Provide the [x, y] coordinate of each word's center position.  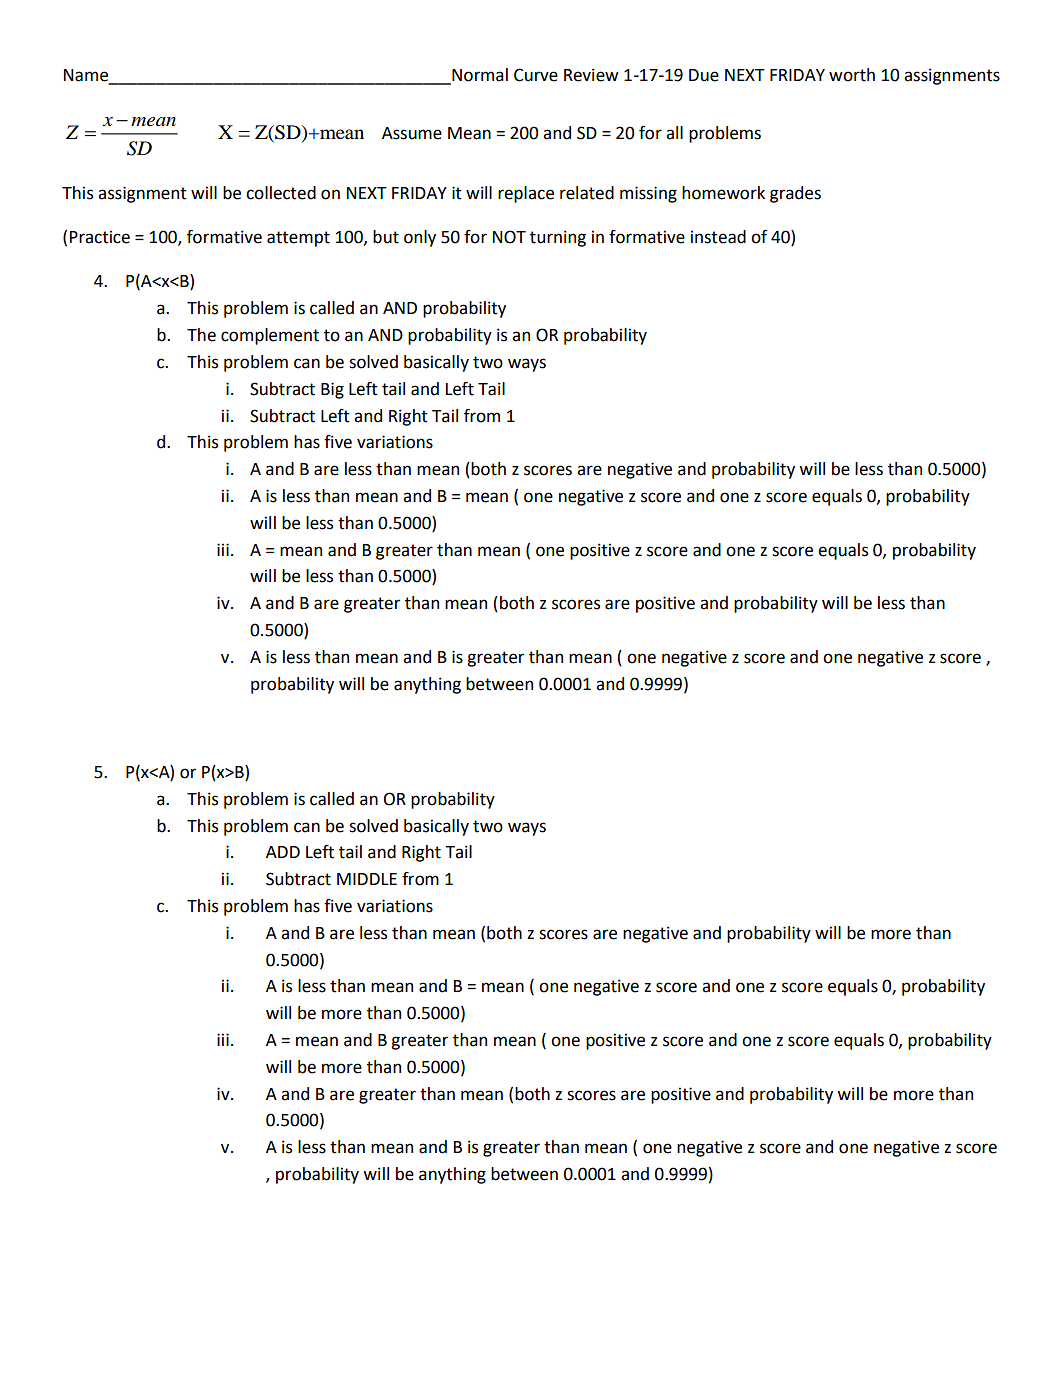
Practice [100, 237]
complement [270, 336]
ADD [283, 852]
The [201, 335]
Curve [536, 75]
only [420, 238]
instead [718, 237]
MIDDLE [367, 879]
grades [795, 194]
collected [281, 193]
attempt [298, 239]
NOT [509, 237]
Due [704, 75]
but [386, 237]
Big [332, 390]
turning [558, 238]
